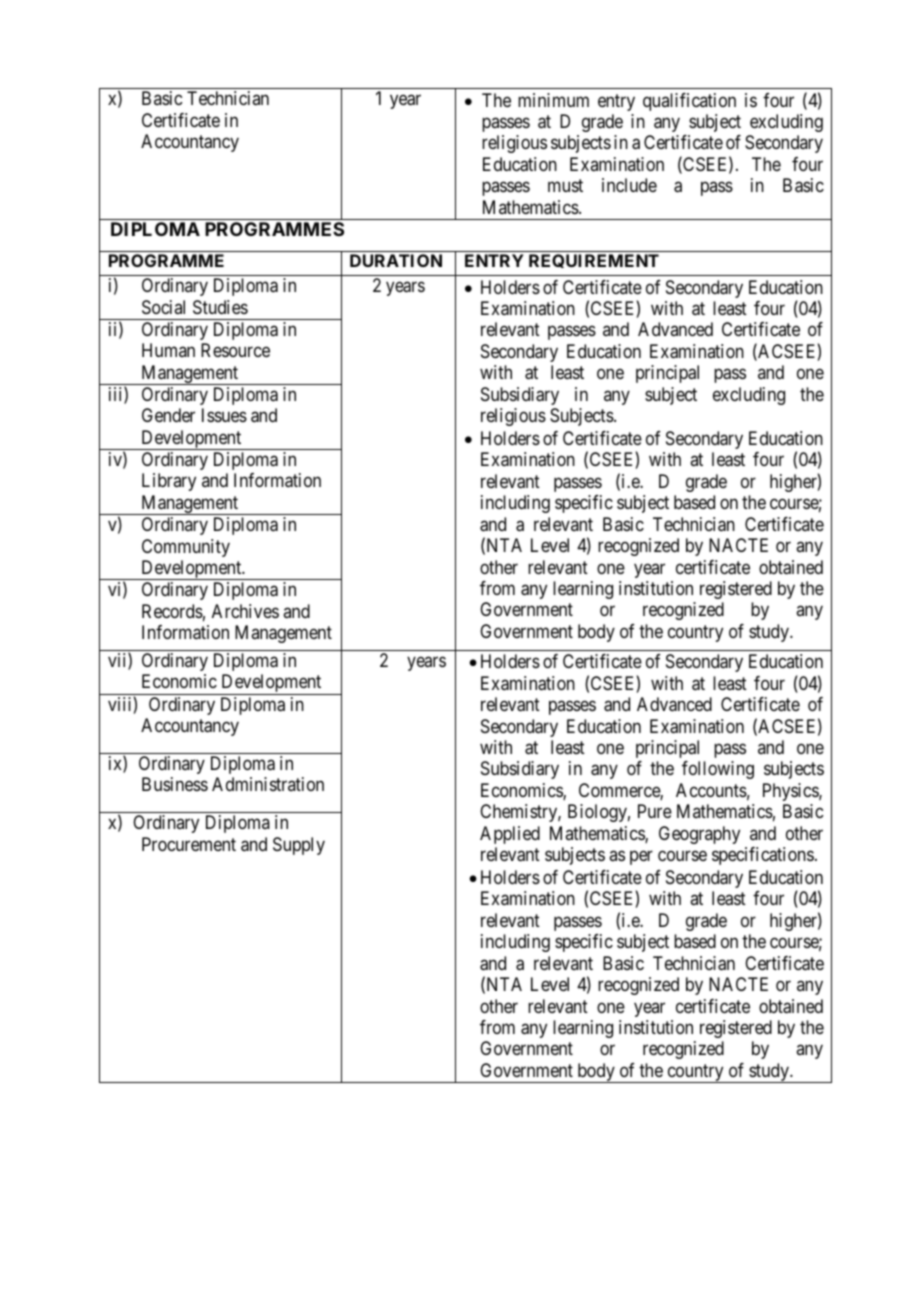  I want to click on following, so click(718, 770).
